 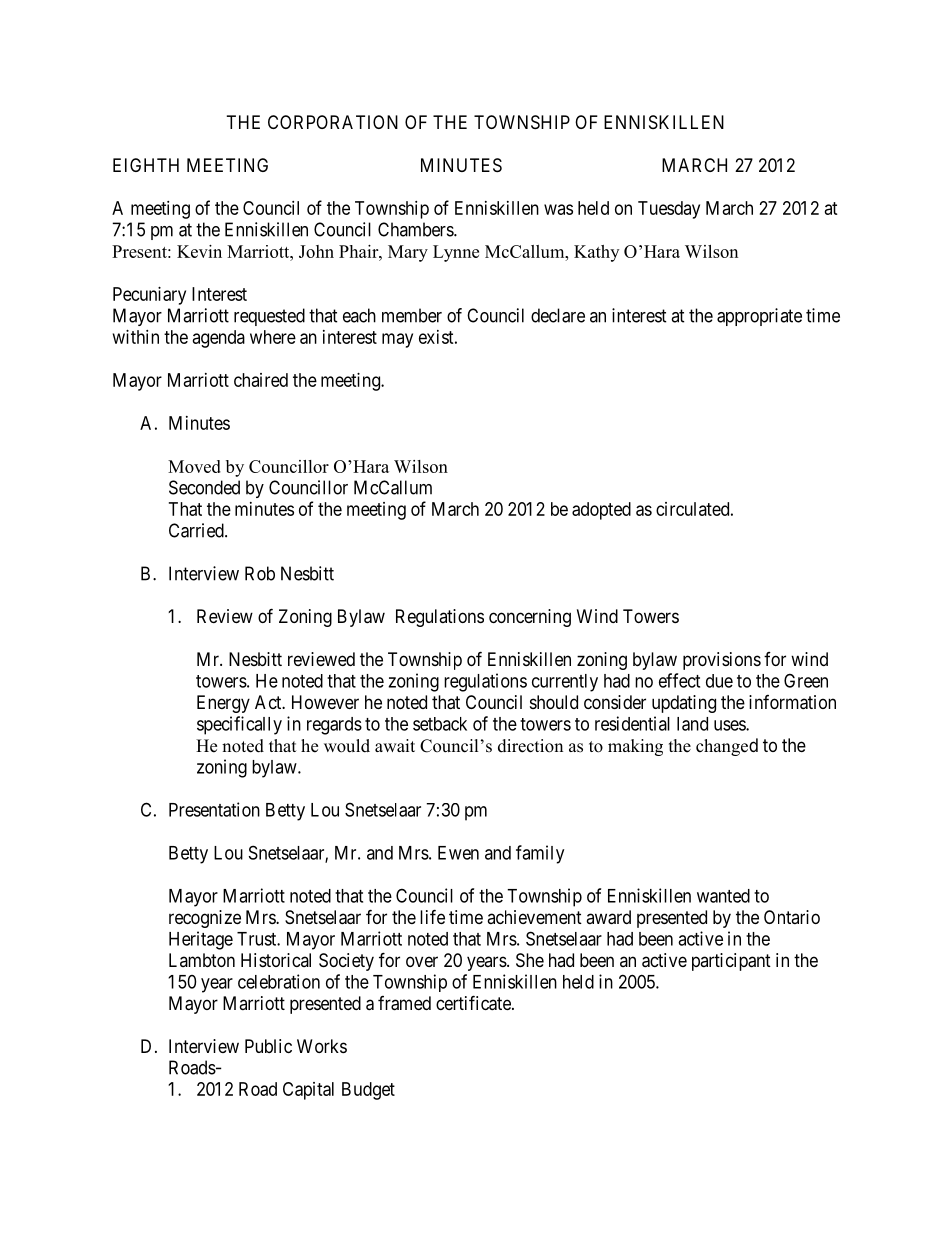 I want to click on recognize, so click(x=205, y=919).
